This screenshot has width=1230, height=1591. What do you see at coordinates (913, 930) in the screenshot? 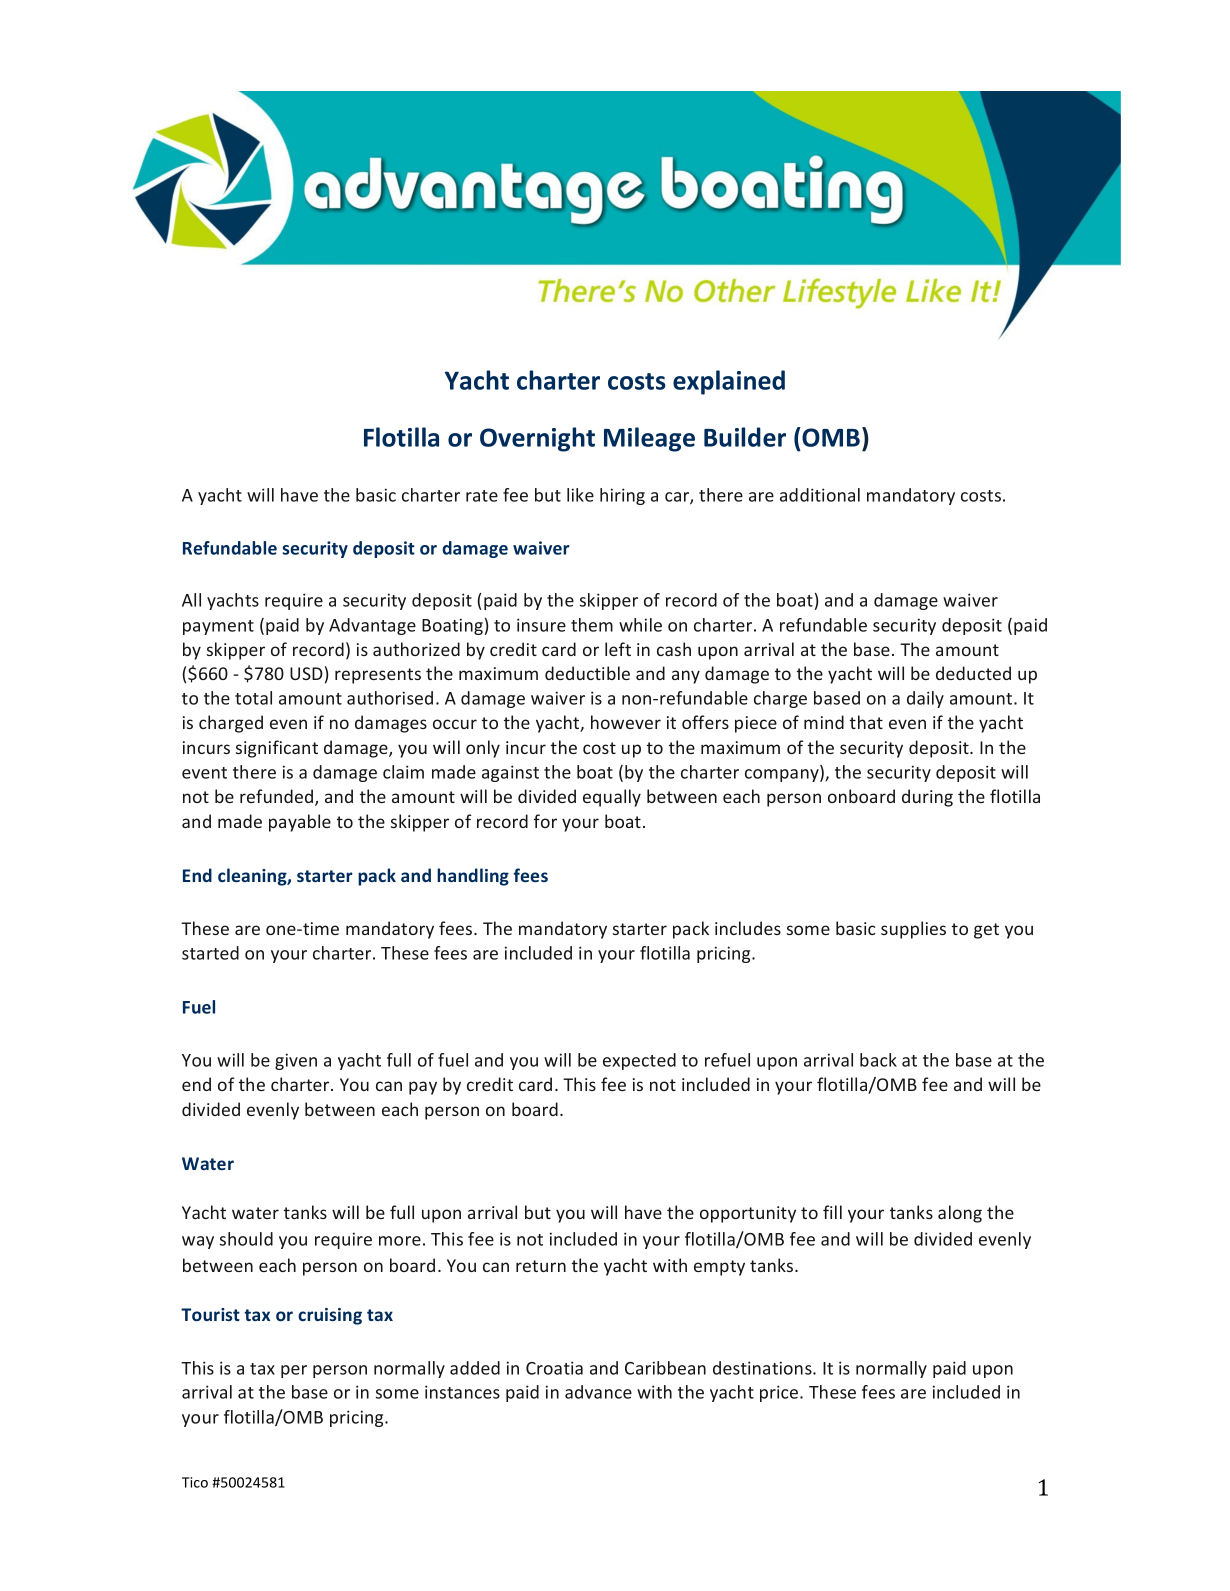
I see `supplies` at bounding box center [913, 930].
